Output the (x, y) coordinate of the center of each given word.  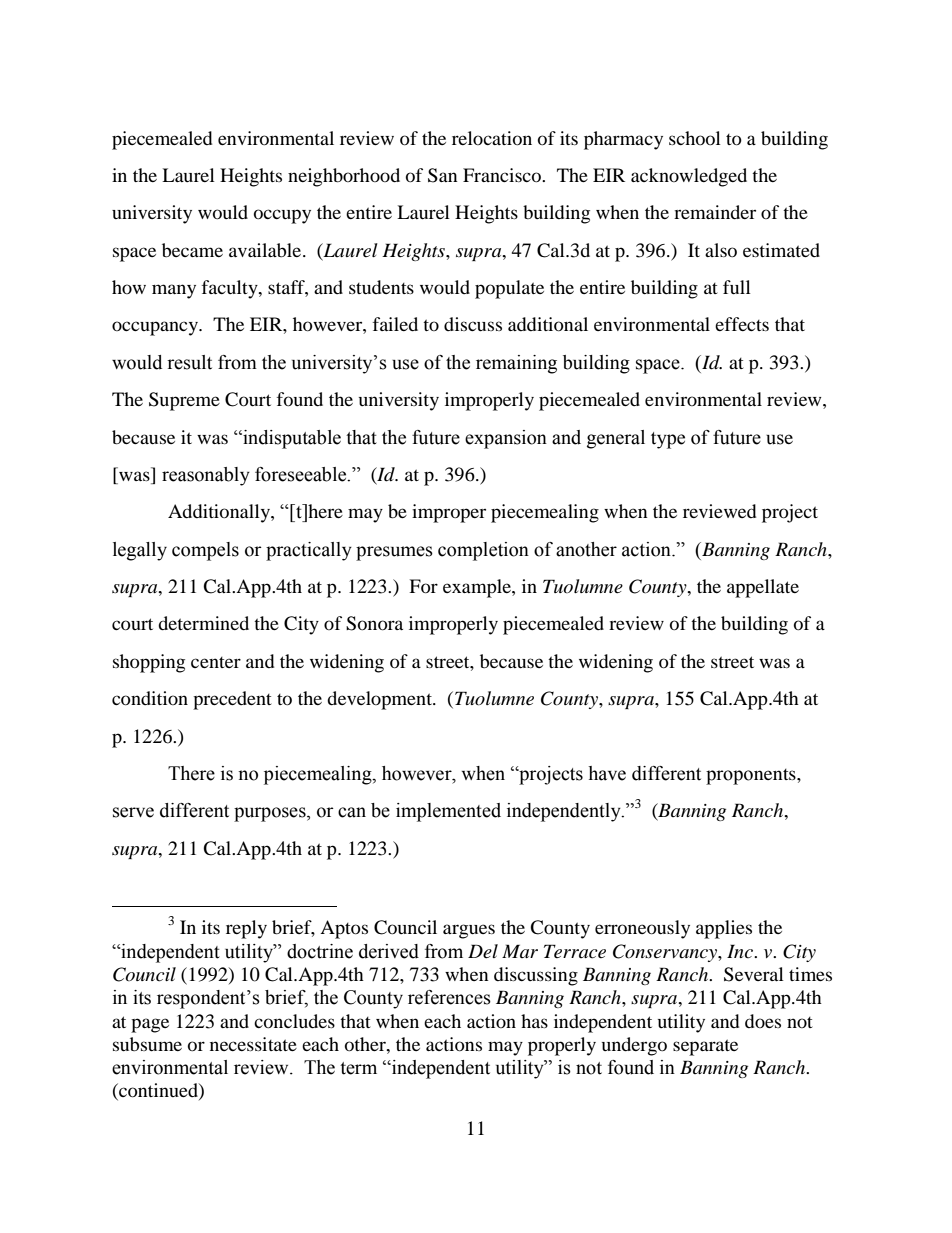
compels (205, 551)
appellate (763, 588)
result (189, 362)
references (449, 997)
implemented (448, 812)
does (763, 1021)
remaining (516, 364)
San (443, 175)
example (478, 588)
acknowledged (689, 177)
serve (133, 812)
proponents (752, 777)
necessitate (253, 1044)
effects (742, 324)
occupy (282, 216)
